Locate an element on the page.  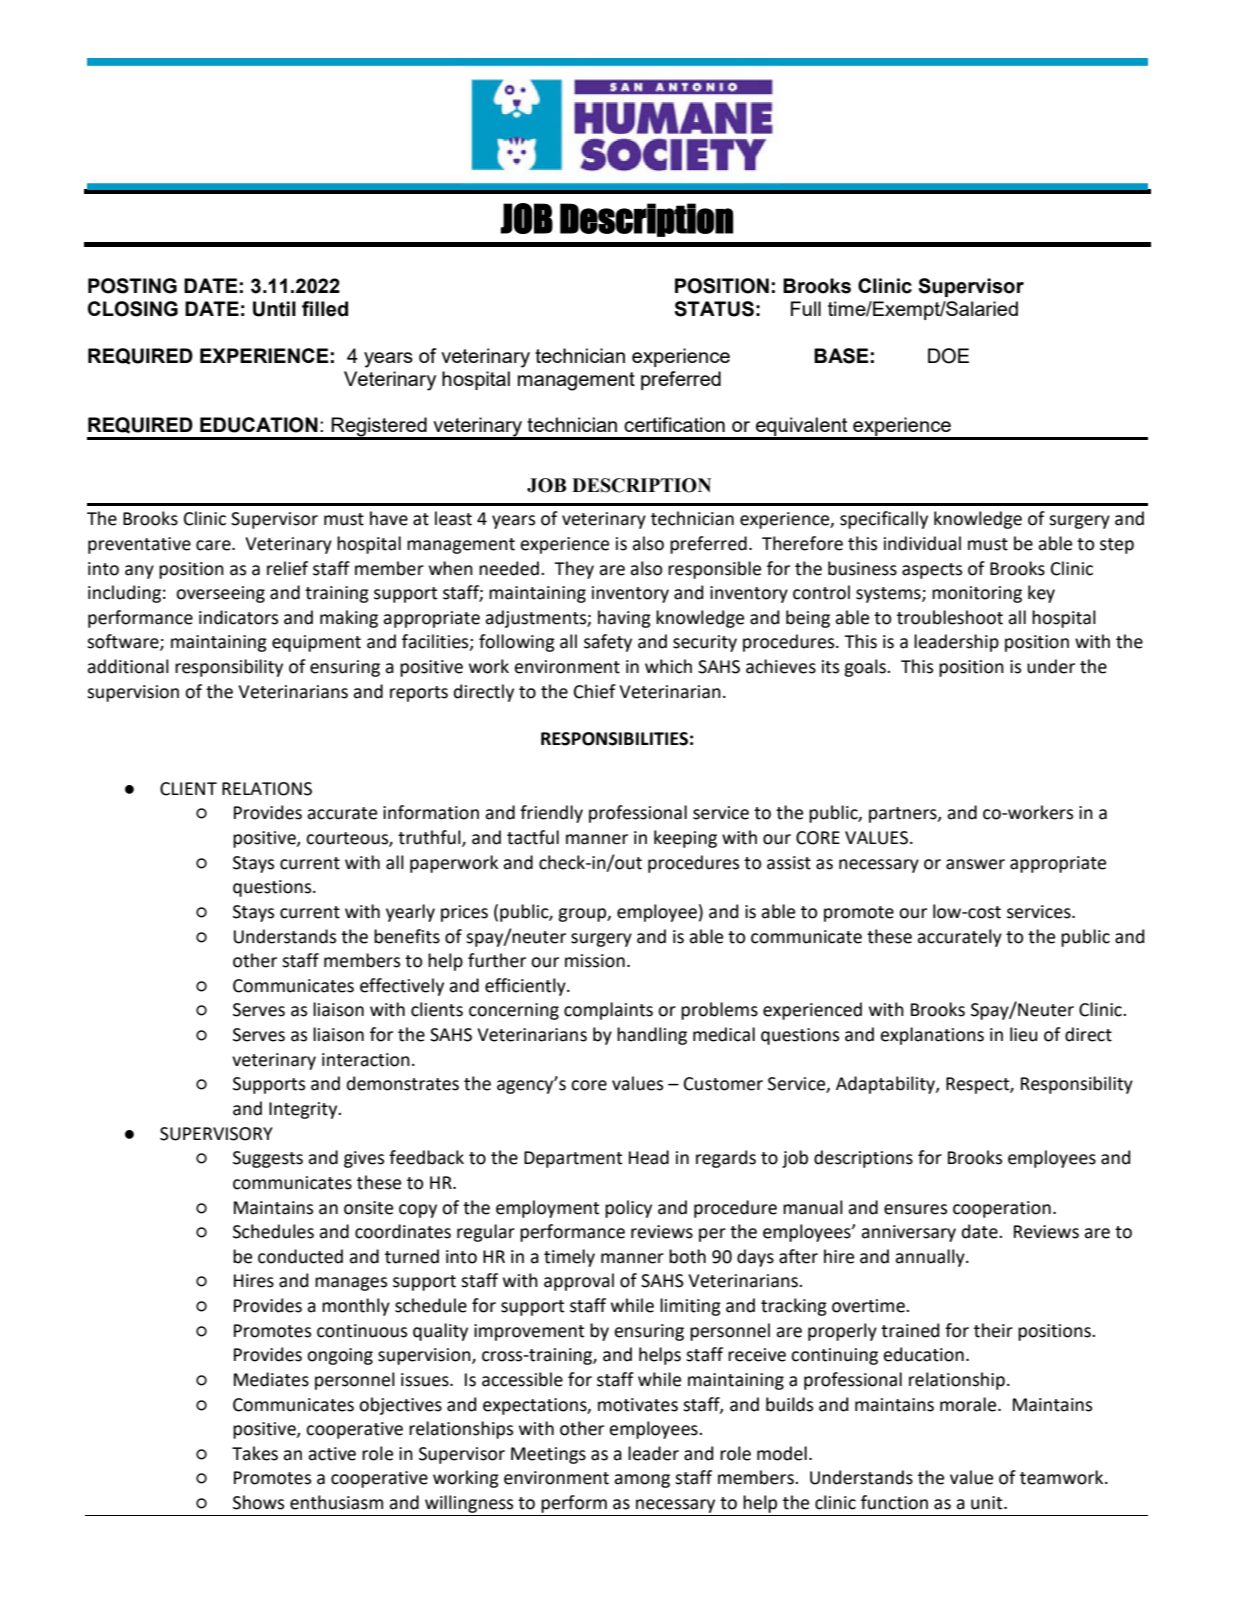
DOE is located at coordinates (948, 356).
